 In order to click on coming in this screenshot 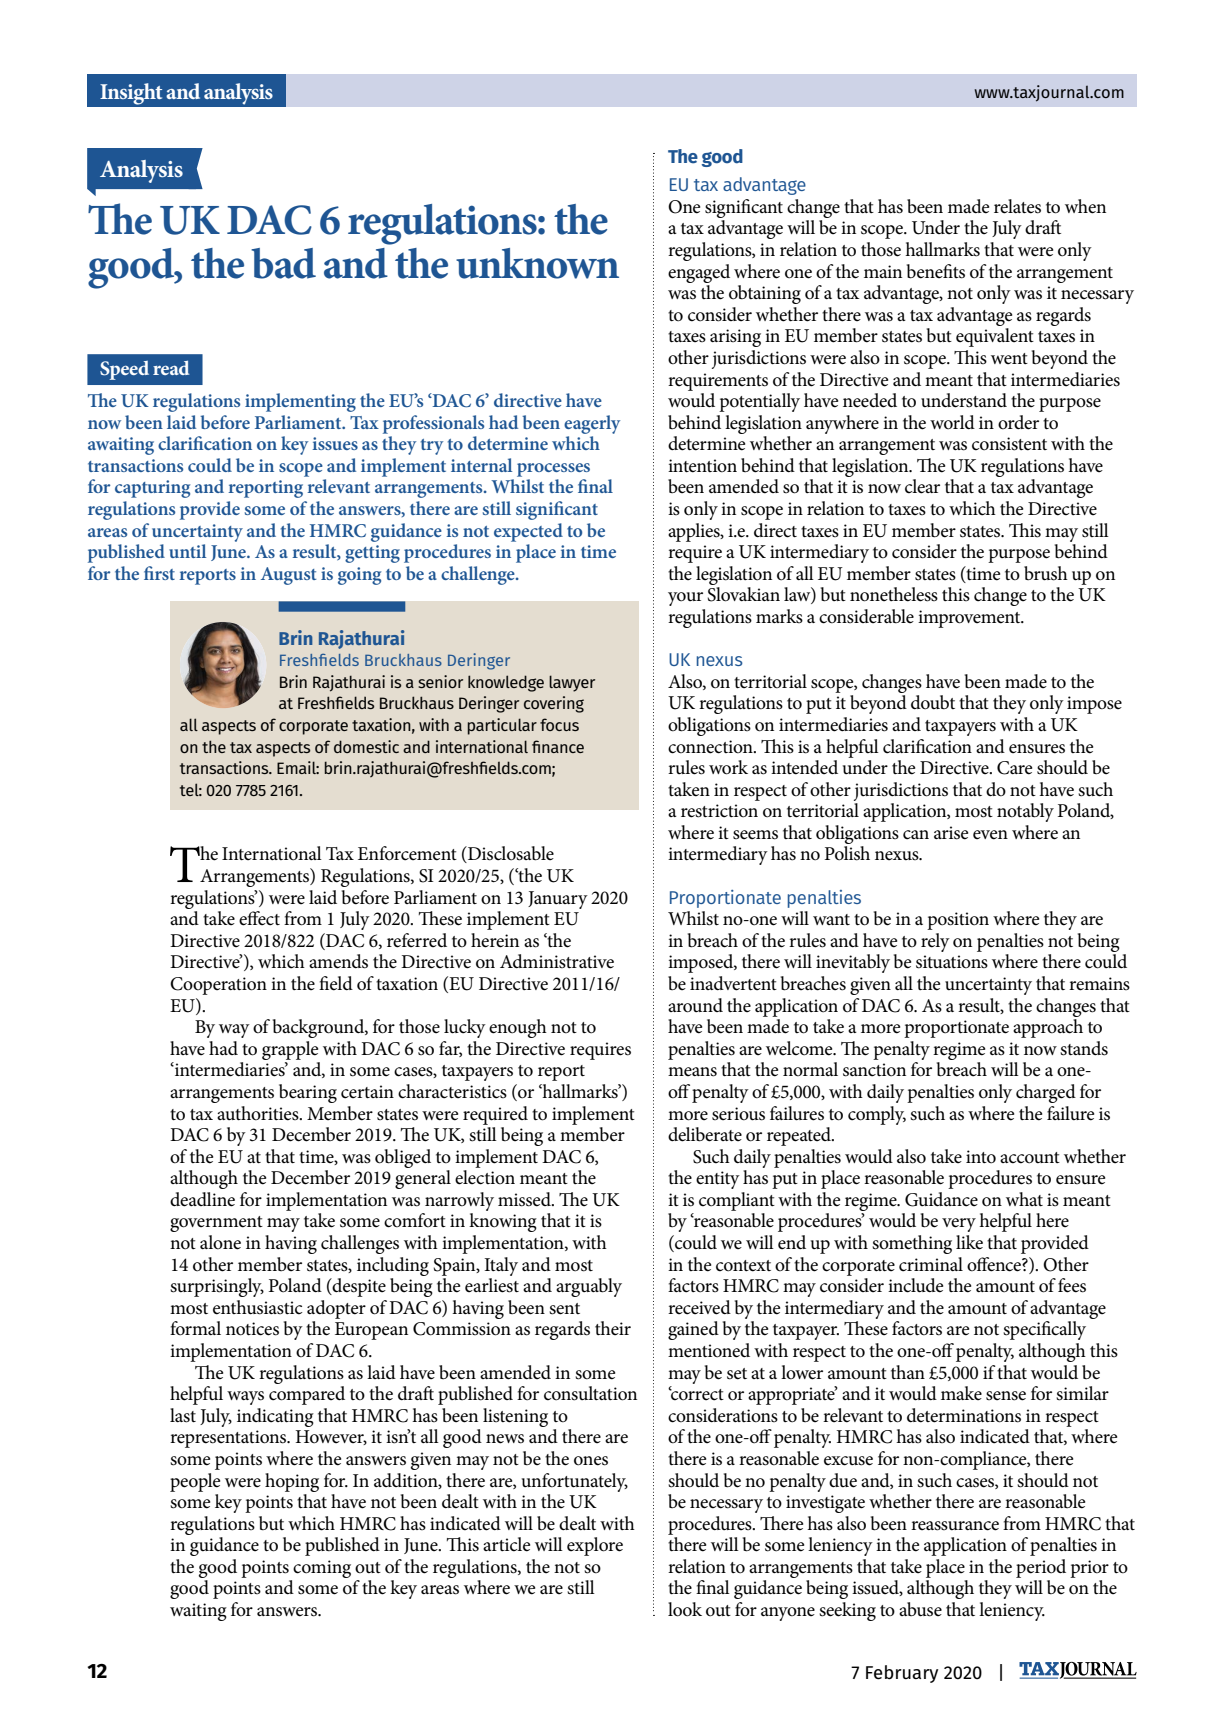, I will do `click(322, 1569)`.
